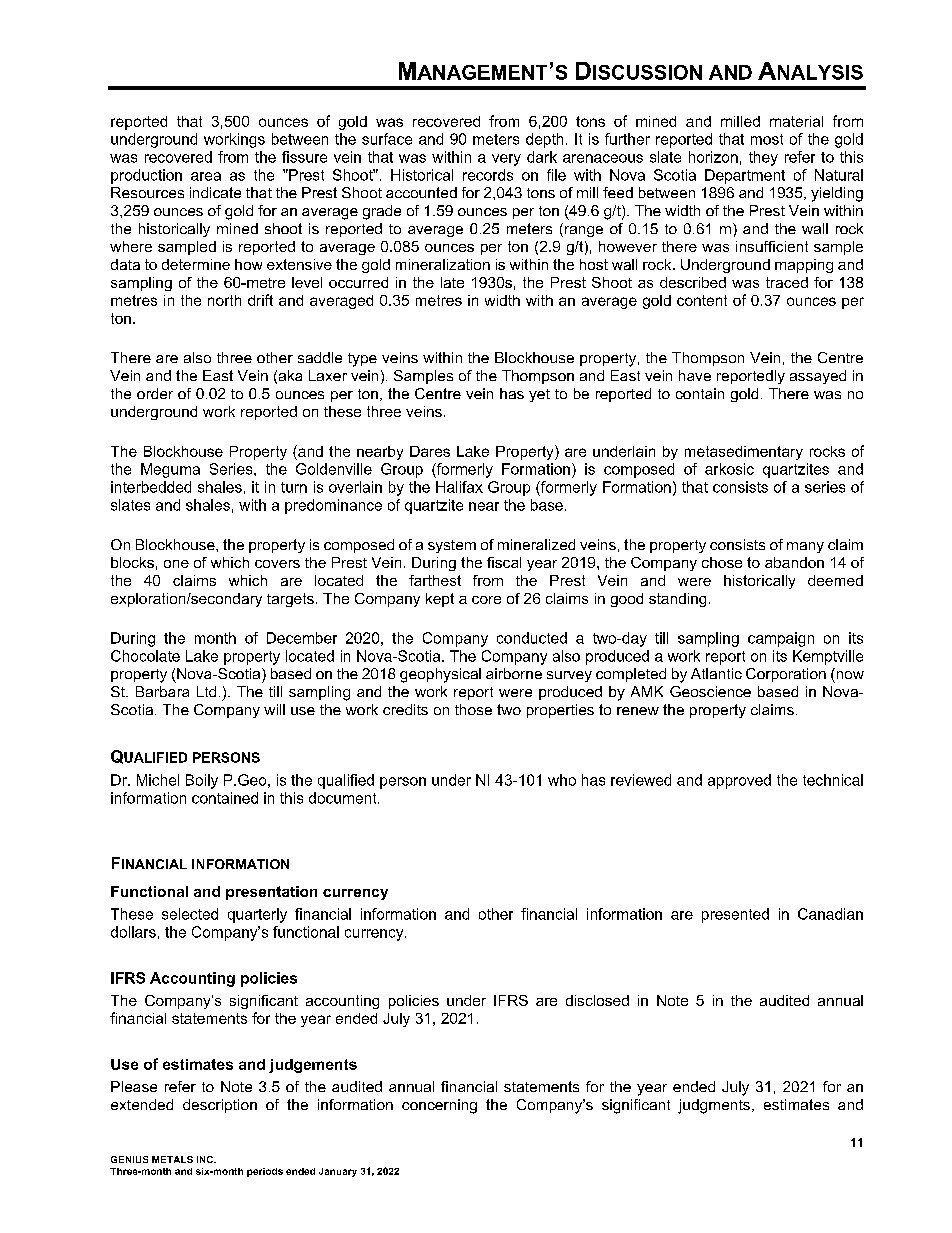 The height and width of the screenshot is (1233, 952). Describe the element at coordinates (206, 691) in the screenshot. I see `Ltd` at that location.
